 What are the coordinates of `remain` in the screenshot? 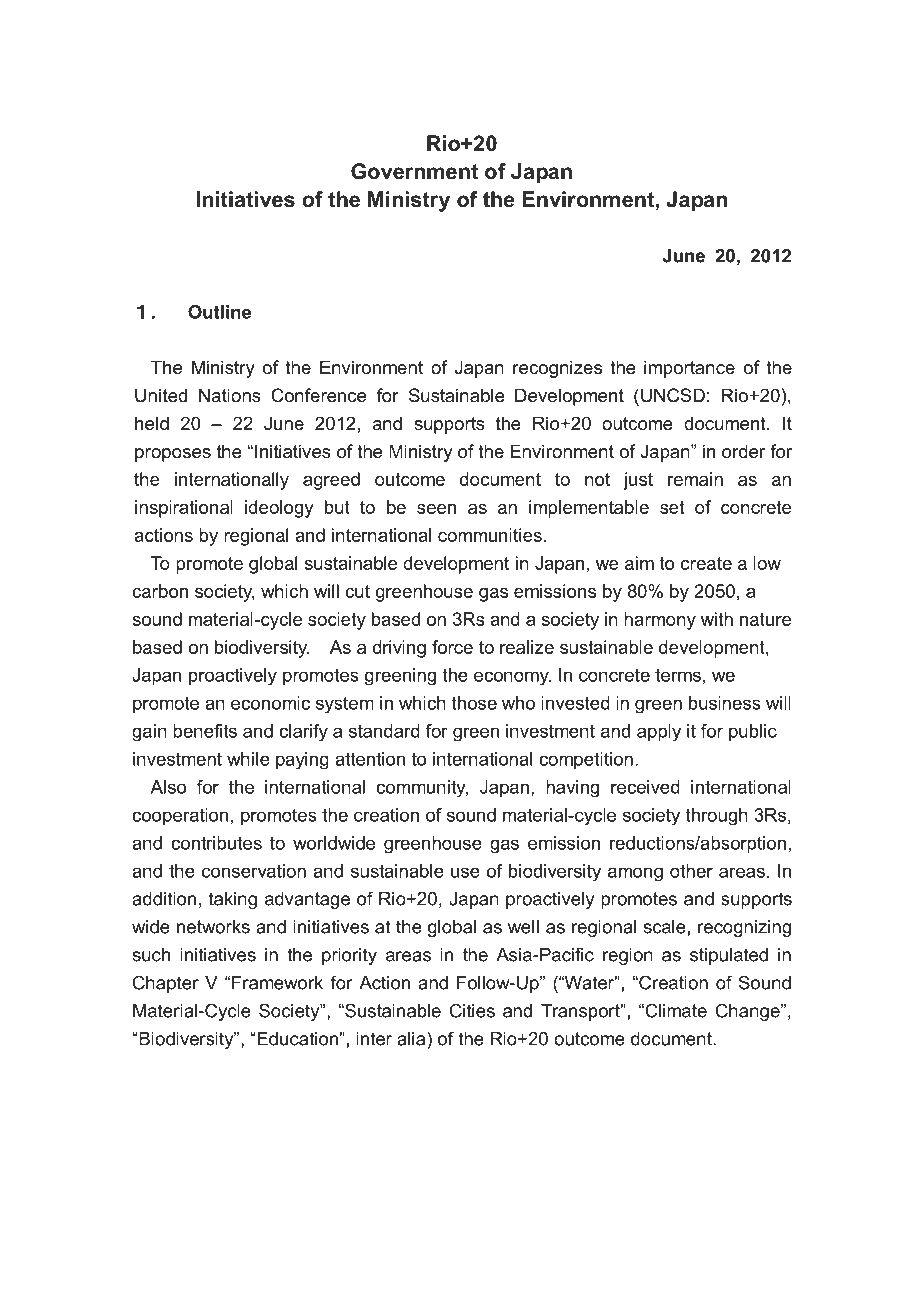 It's located at (695, 479).
